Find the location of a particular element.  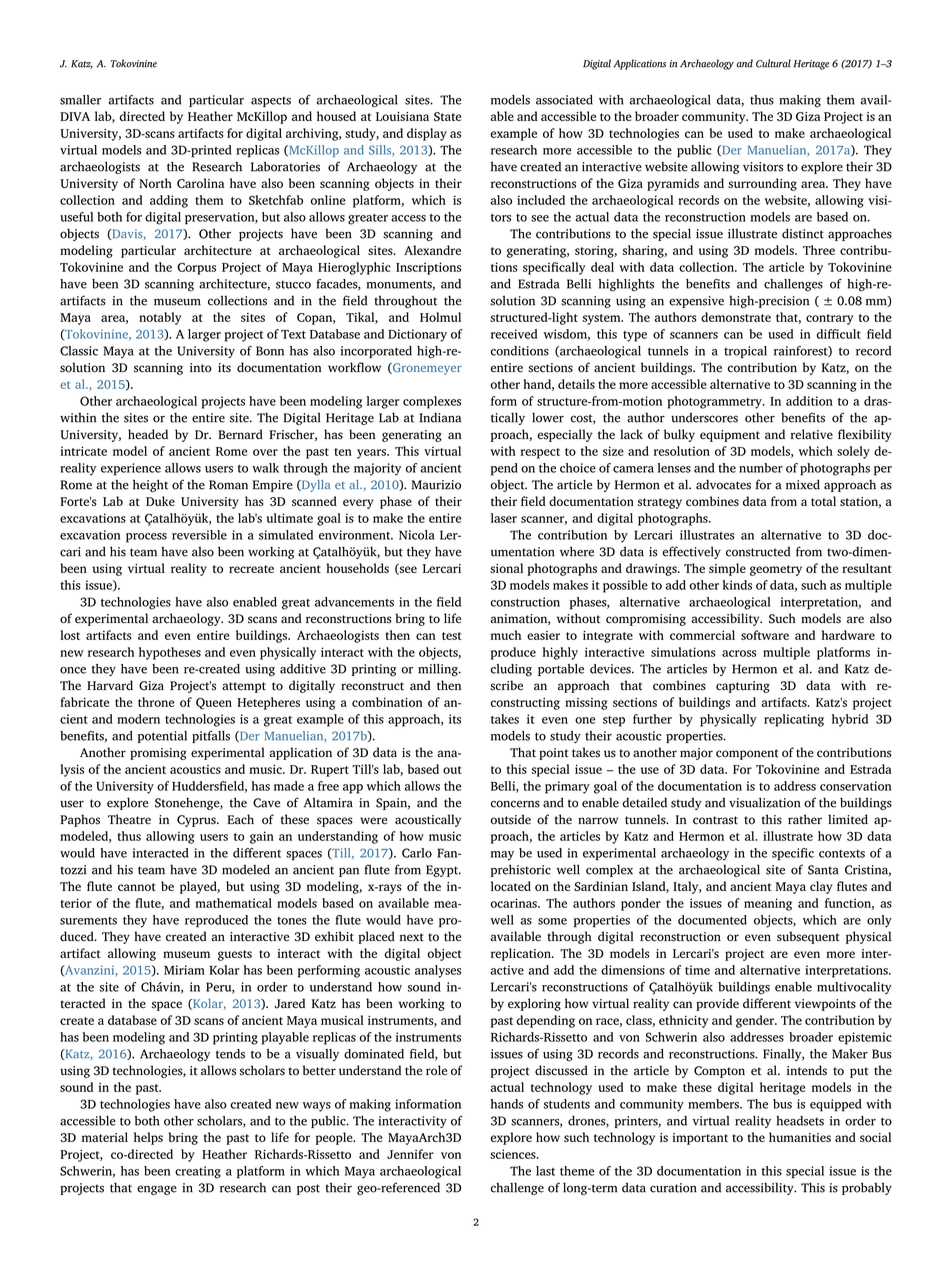

Maurizio is located at coordinates (436, 485).
